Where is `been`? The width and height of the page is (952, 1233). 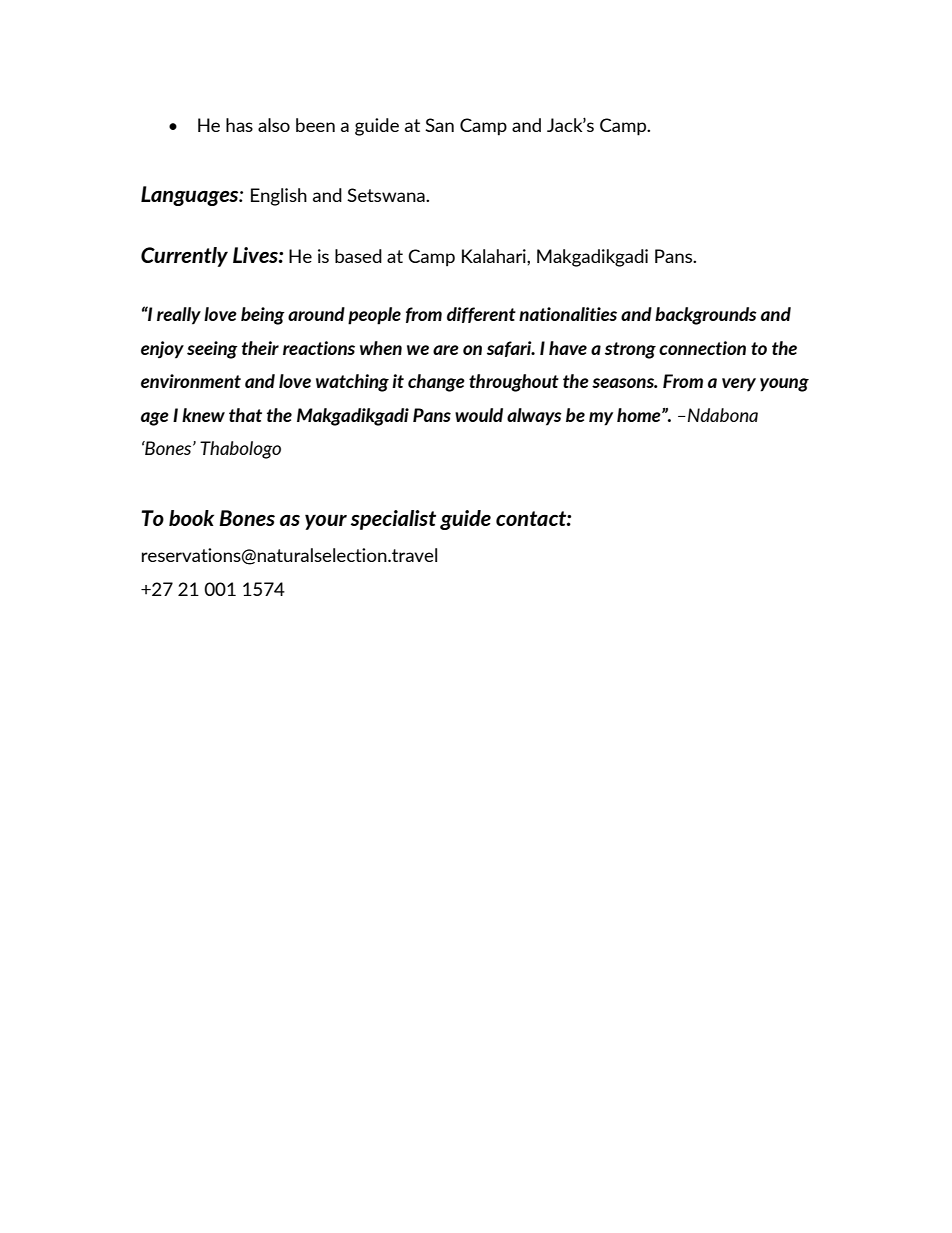 been is located at coordinates (315, 125).
